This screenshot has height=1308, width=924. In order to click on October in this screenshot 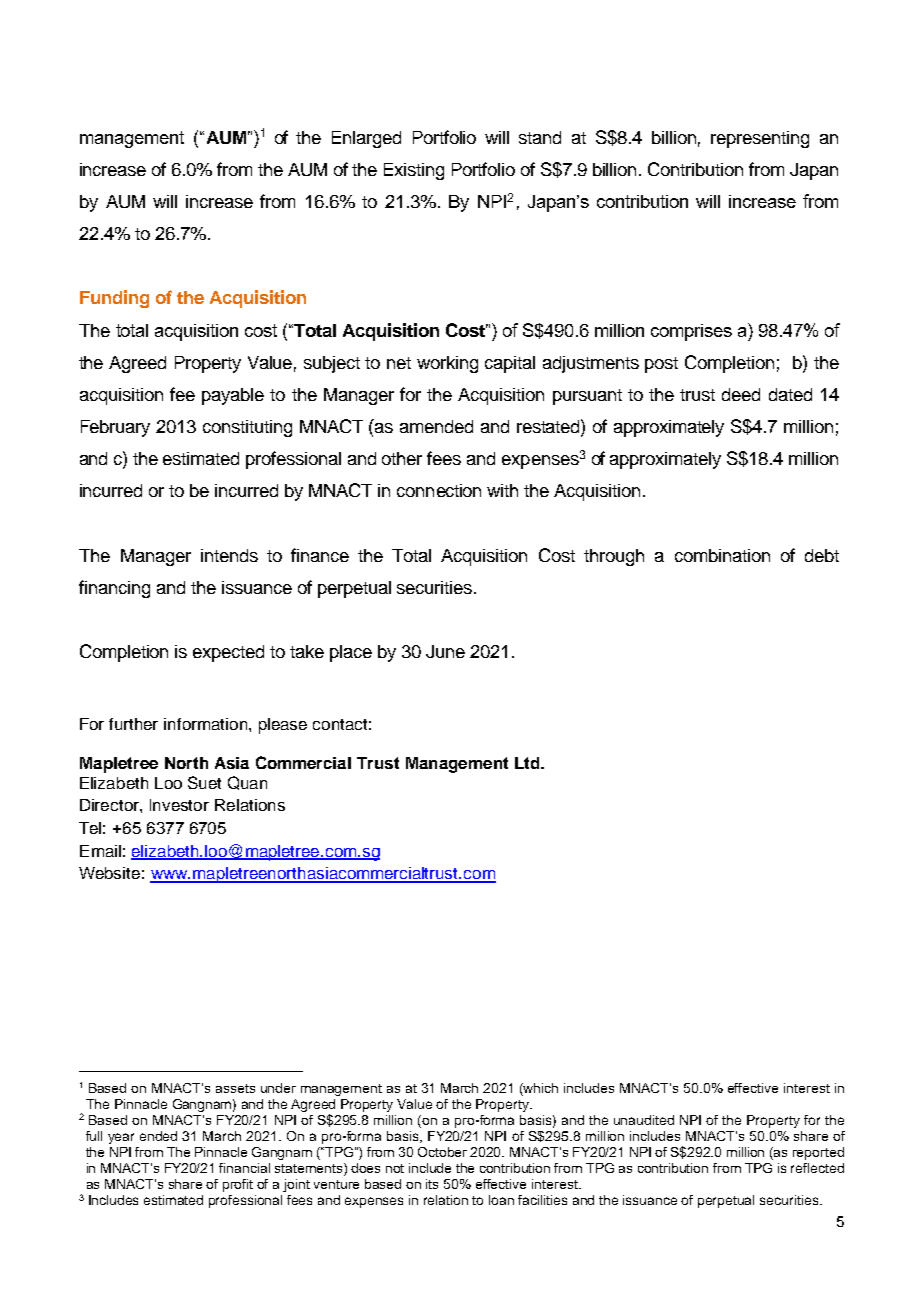, I will do `click(442, 1152)`.
